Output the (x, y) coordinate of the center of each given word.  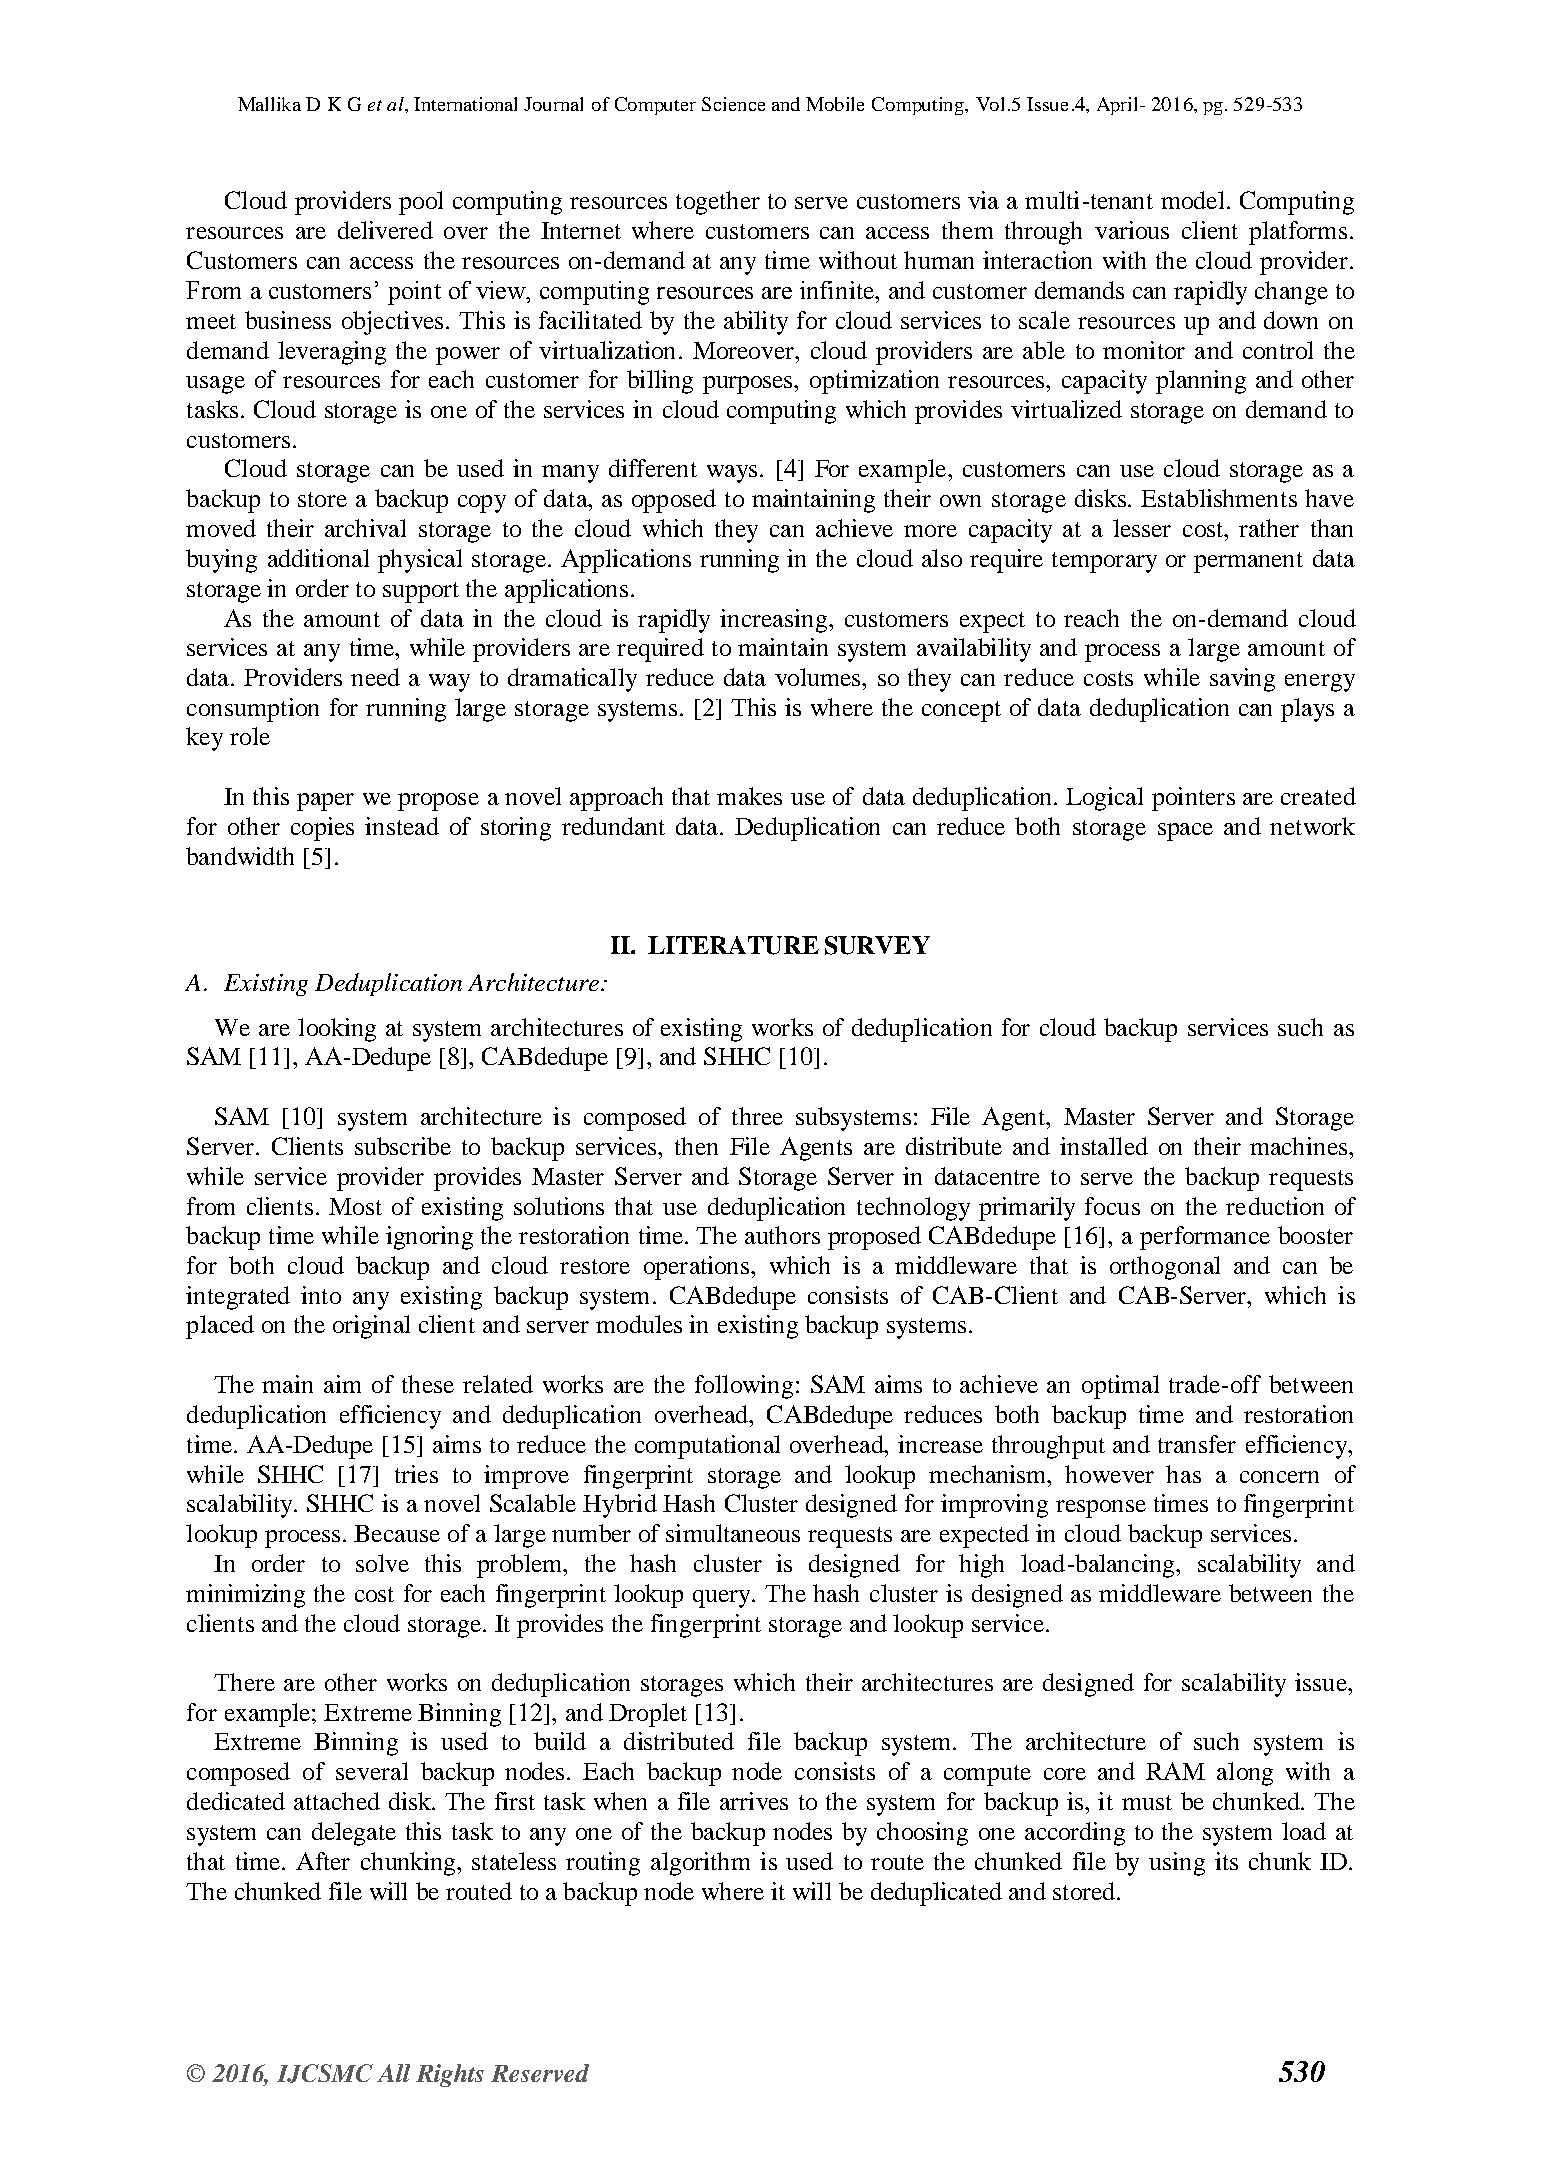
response (1101, 1509)
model (1192, 200)
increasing (775, 621)
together (718, 203)
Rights (450, 2075)
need (375, 677)
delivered (385, 230)
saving (1242, 680)
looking (337, 1030)
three (757, 1116)
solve (382, 1563)
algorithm (700, 1864)
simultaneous (733, 1533)
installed (1104, 1146)
